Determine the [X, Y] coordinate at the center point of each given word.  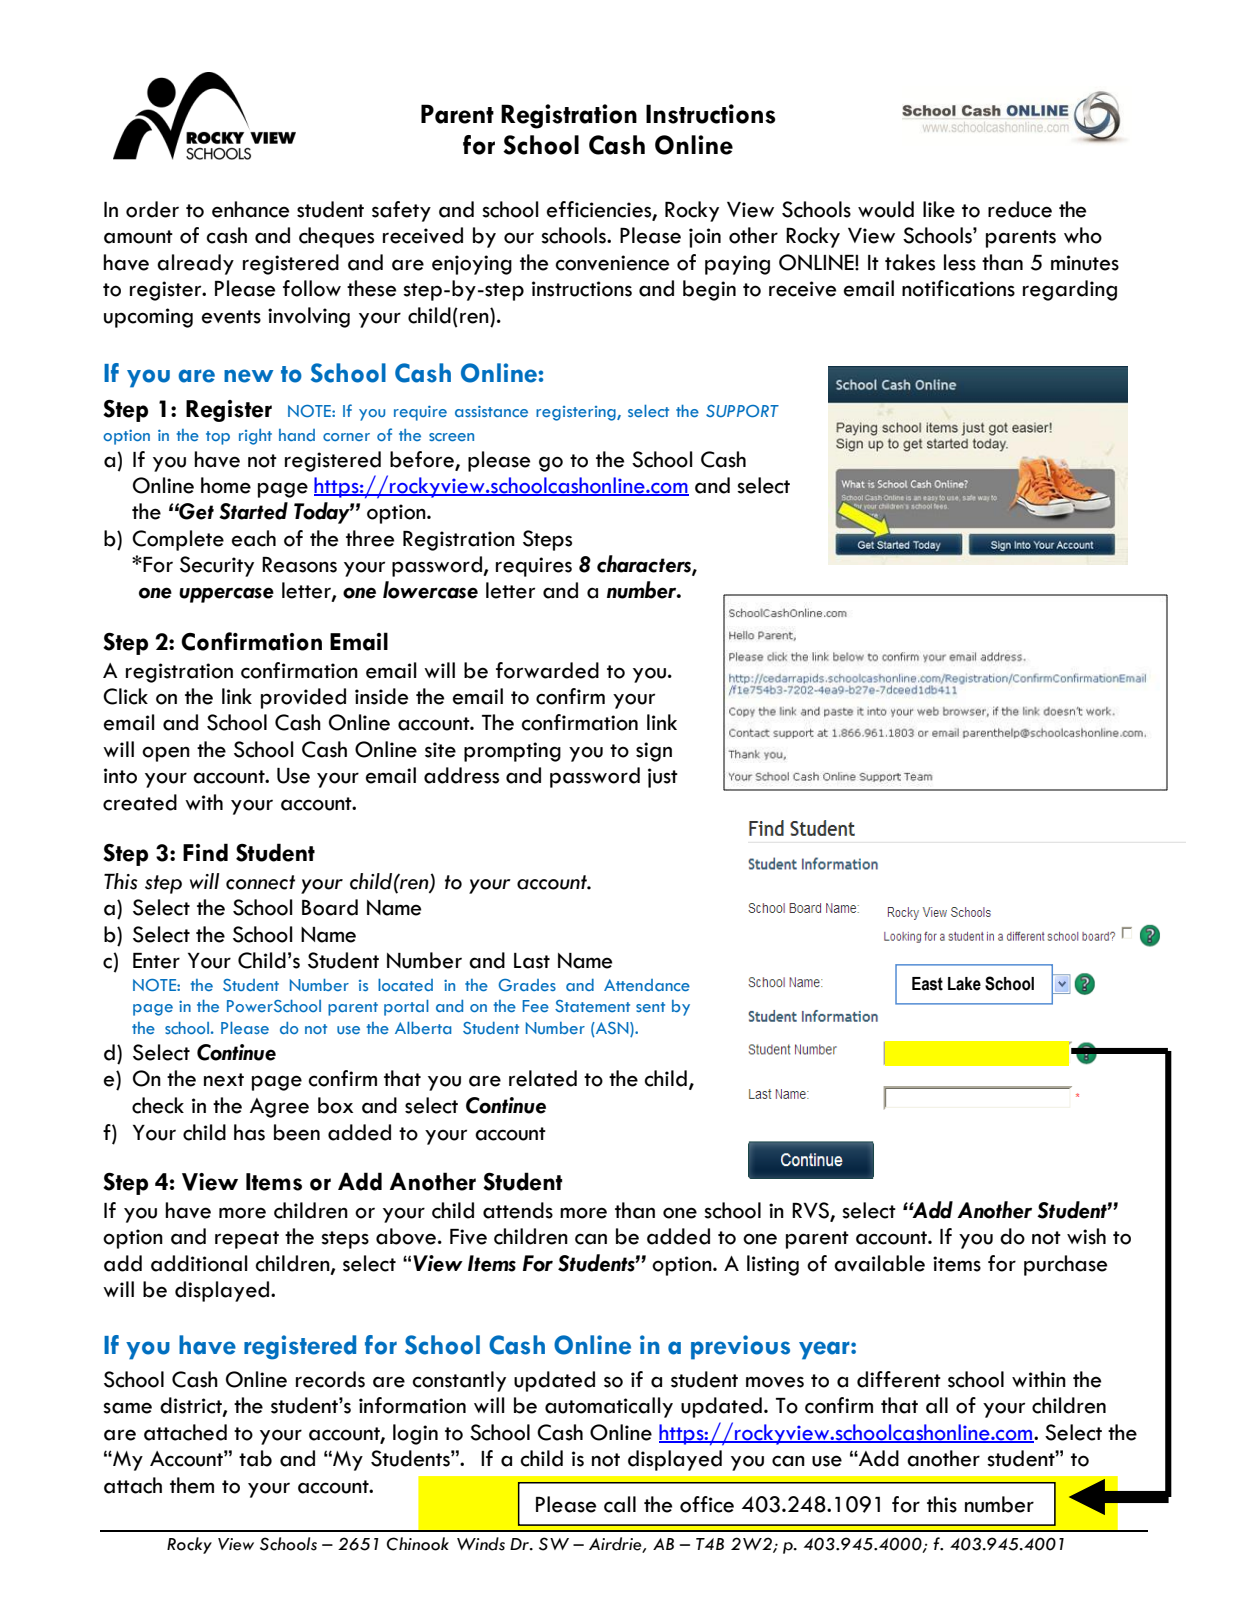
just [663, 778]
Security [217, 566]
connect [260, 882]
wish [1086, 1236]
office [707, 1504]
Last [532, 961]
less [960, 262]
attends [518, 1210]
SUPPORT [742, 411]
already [195, 264]
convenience [612, 263]
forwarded [547, 670]
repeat [247, 1240]
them [192, 1485]
